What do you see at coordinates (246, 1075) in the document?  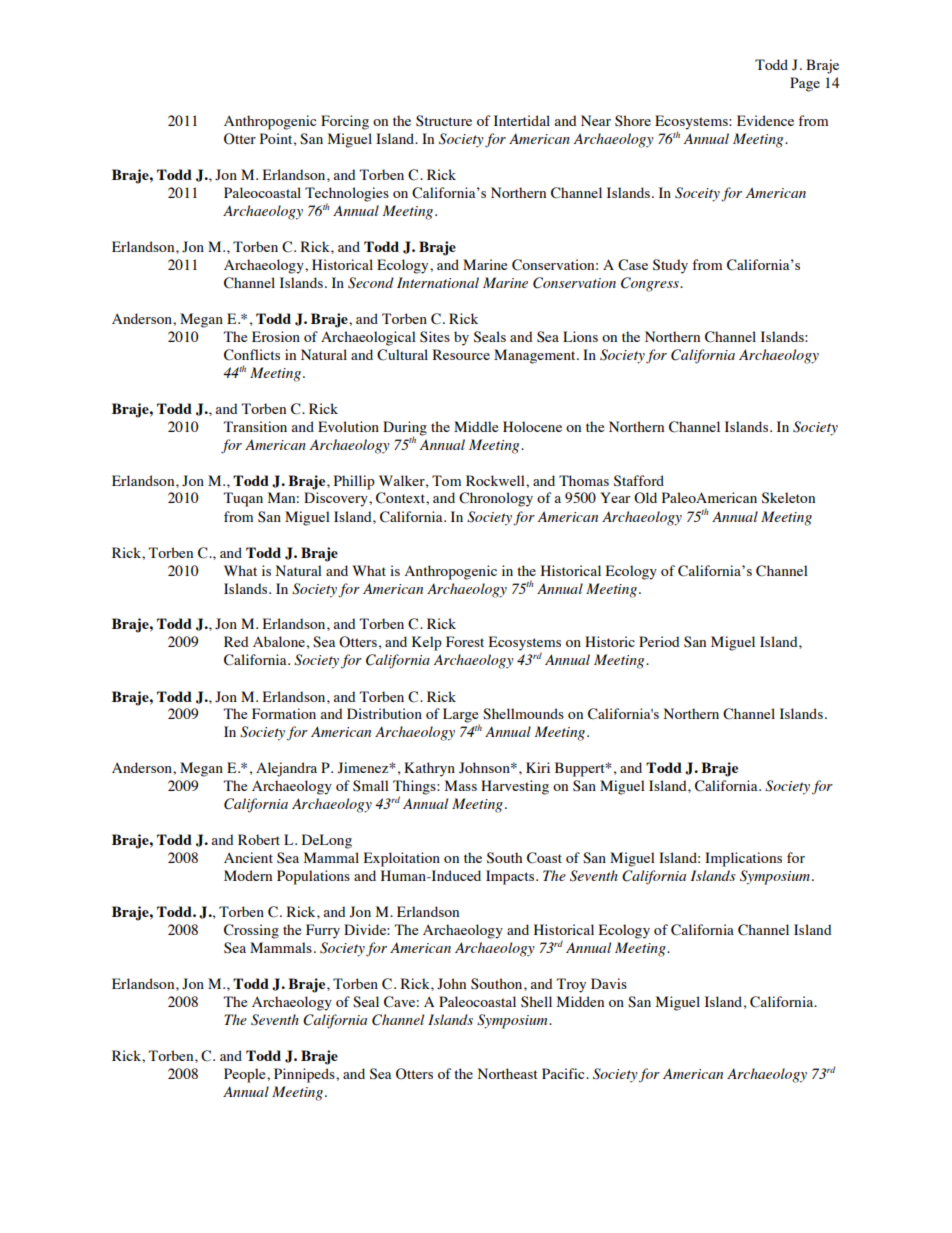 I see `People` at bounding box center [246, 1075].
